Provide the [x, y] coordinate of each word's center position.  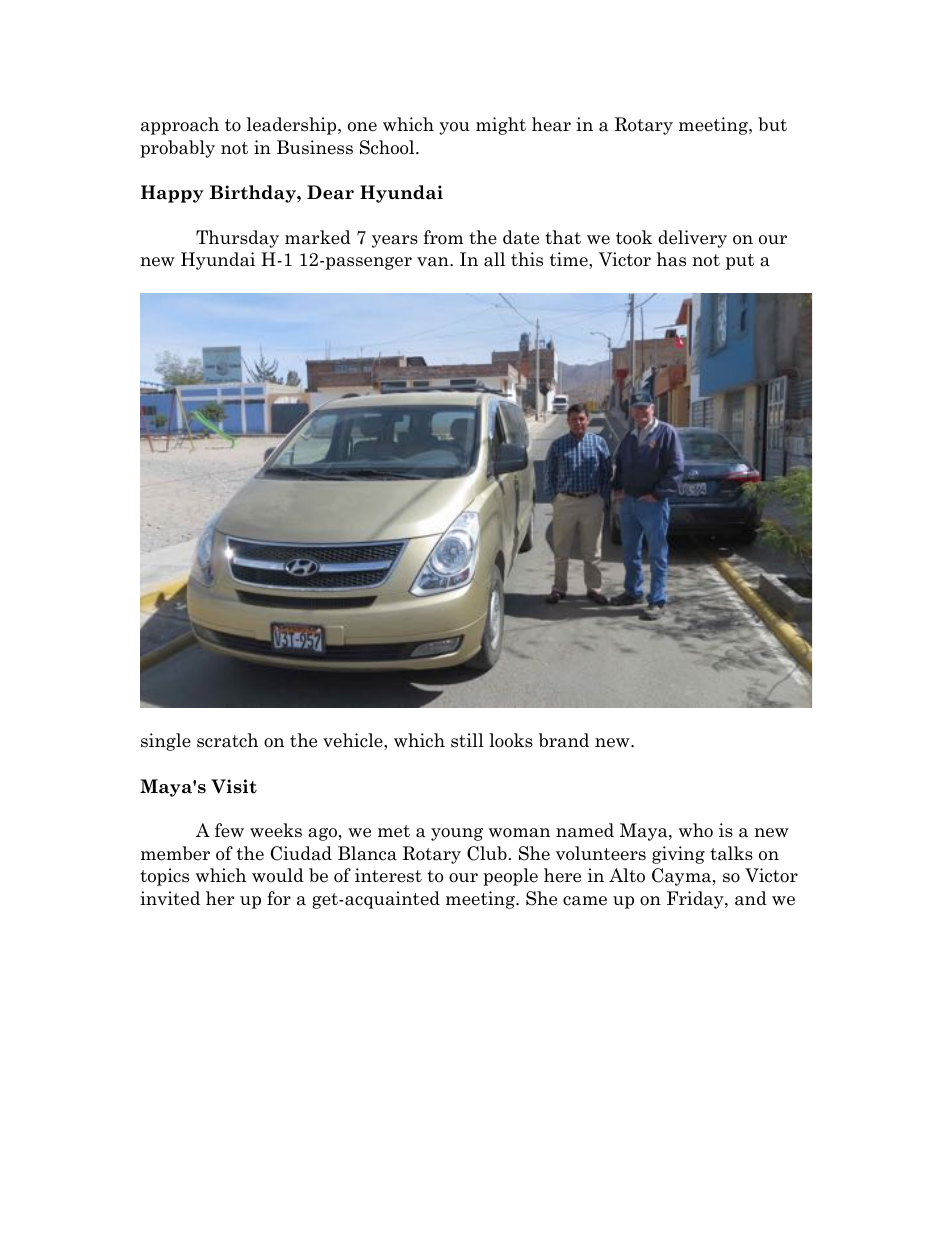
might [501, 126]
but [772, 124]
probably [177, 149]
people [510, 877]
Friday [696, 900]
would [278, 875]
